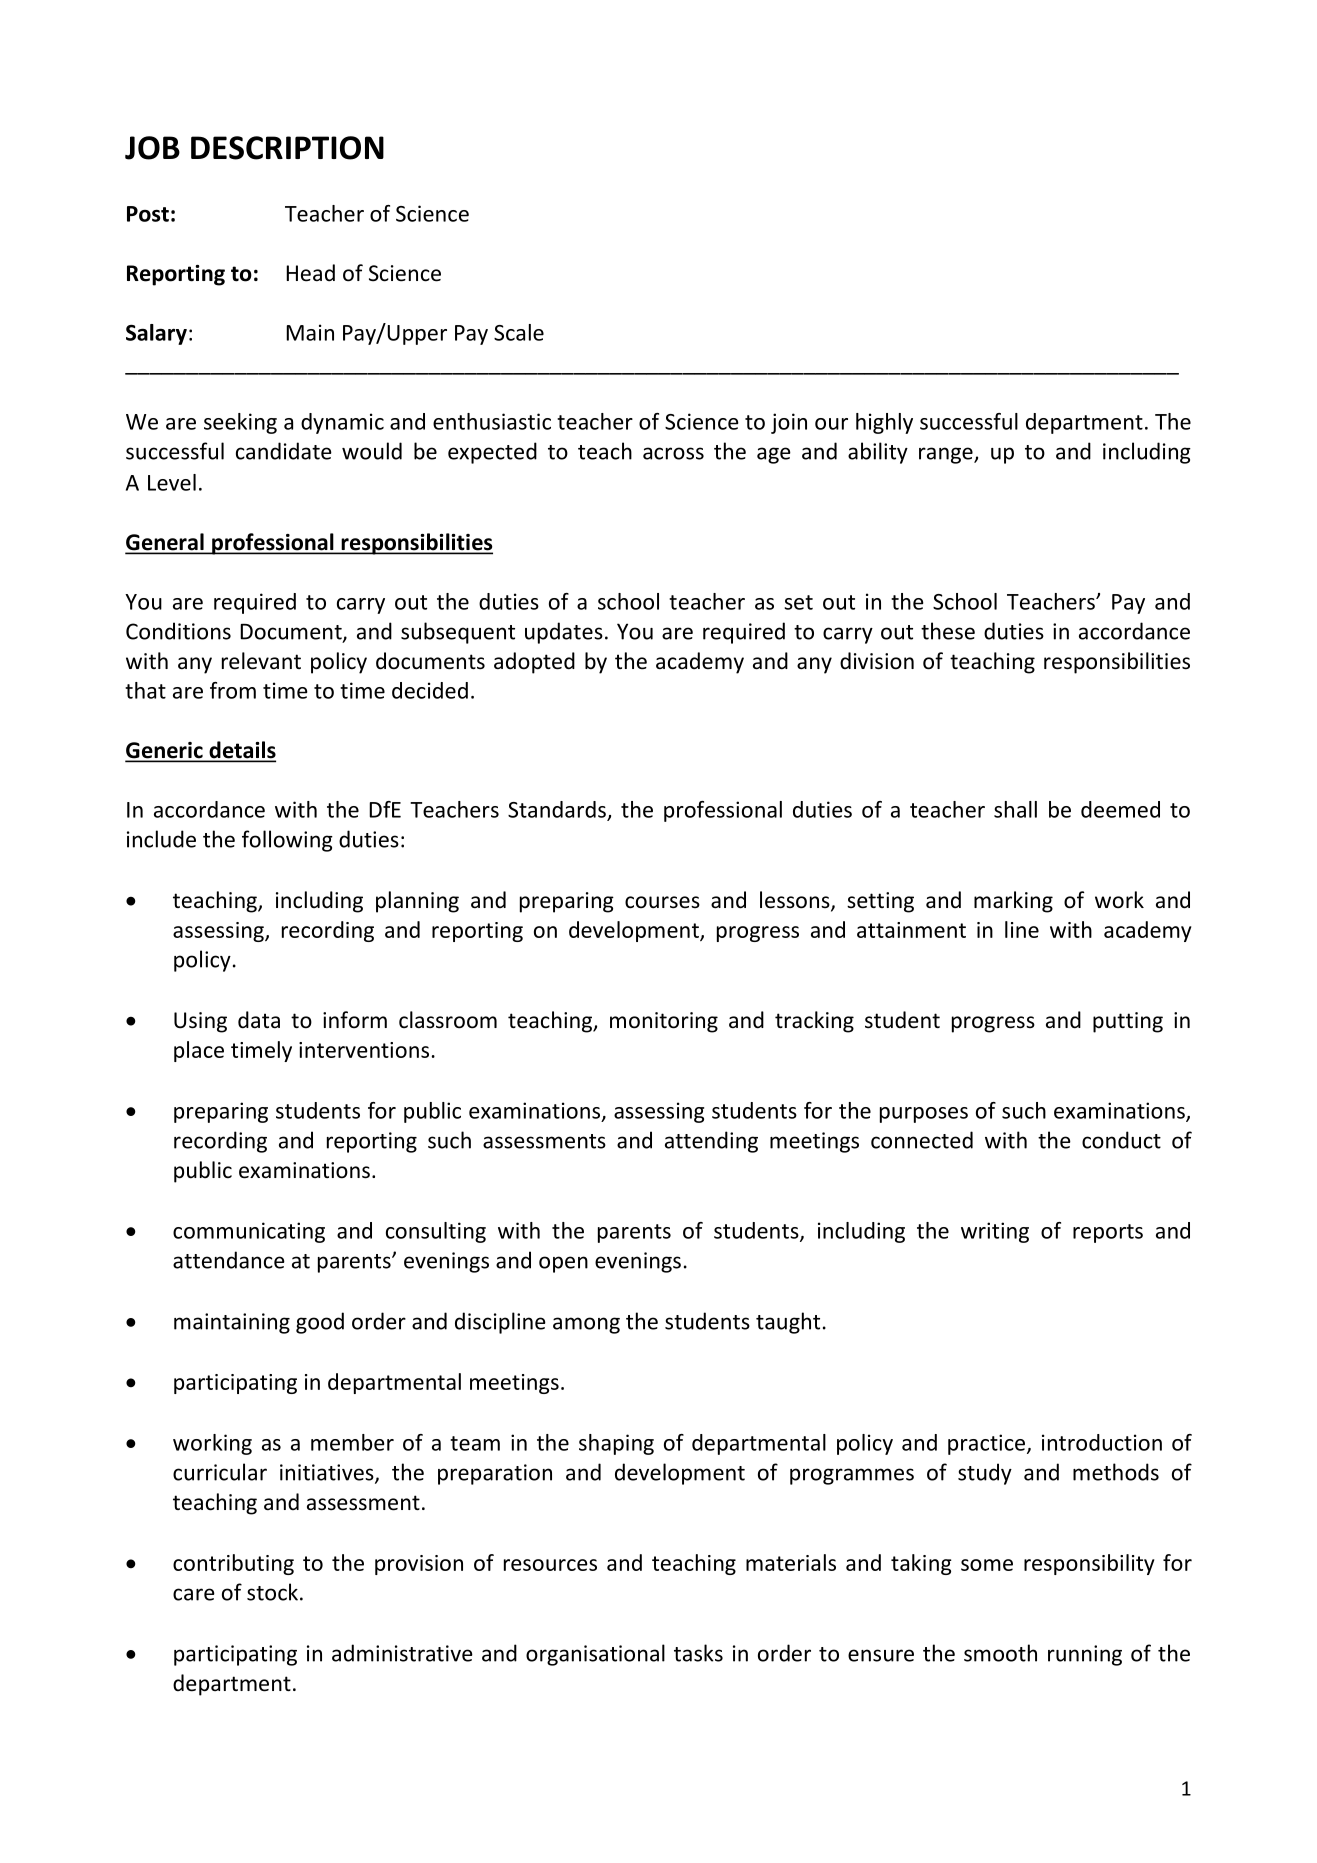 The height and width of the document is (1863, 1317). Describe the element at coordinates (272, 1592) in the document. I see `stock` at that location.
